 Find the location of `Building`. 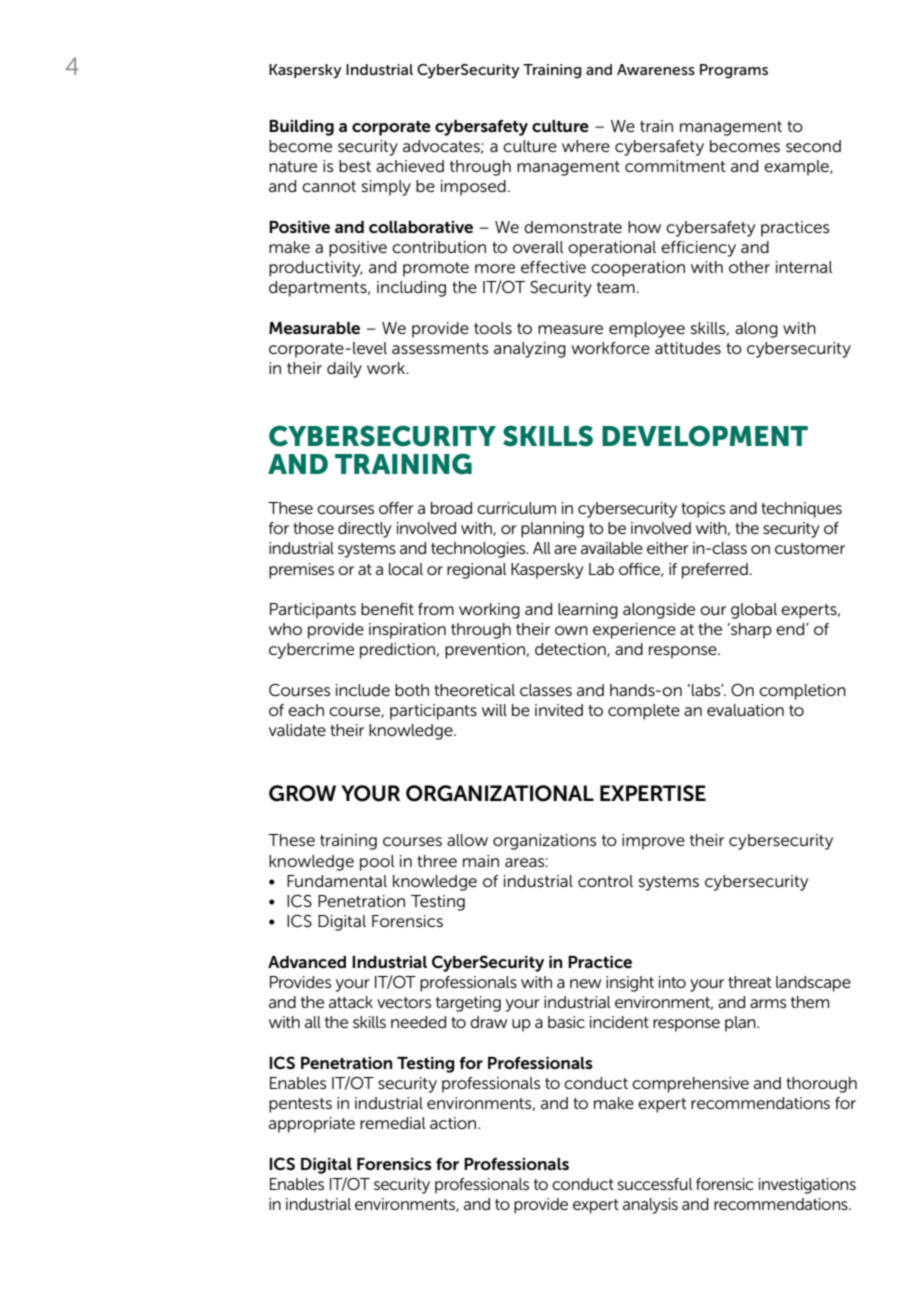

Building is located at coordinates (301, 128).
